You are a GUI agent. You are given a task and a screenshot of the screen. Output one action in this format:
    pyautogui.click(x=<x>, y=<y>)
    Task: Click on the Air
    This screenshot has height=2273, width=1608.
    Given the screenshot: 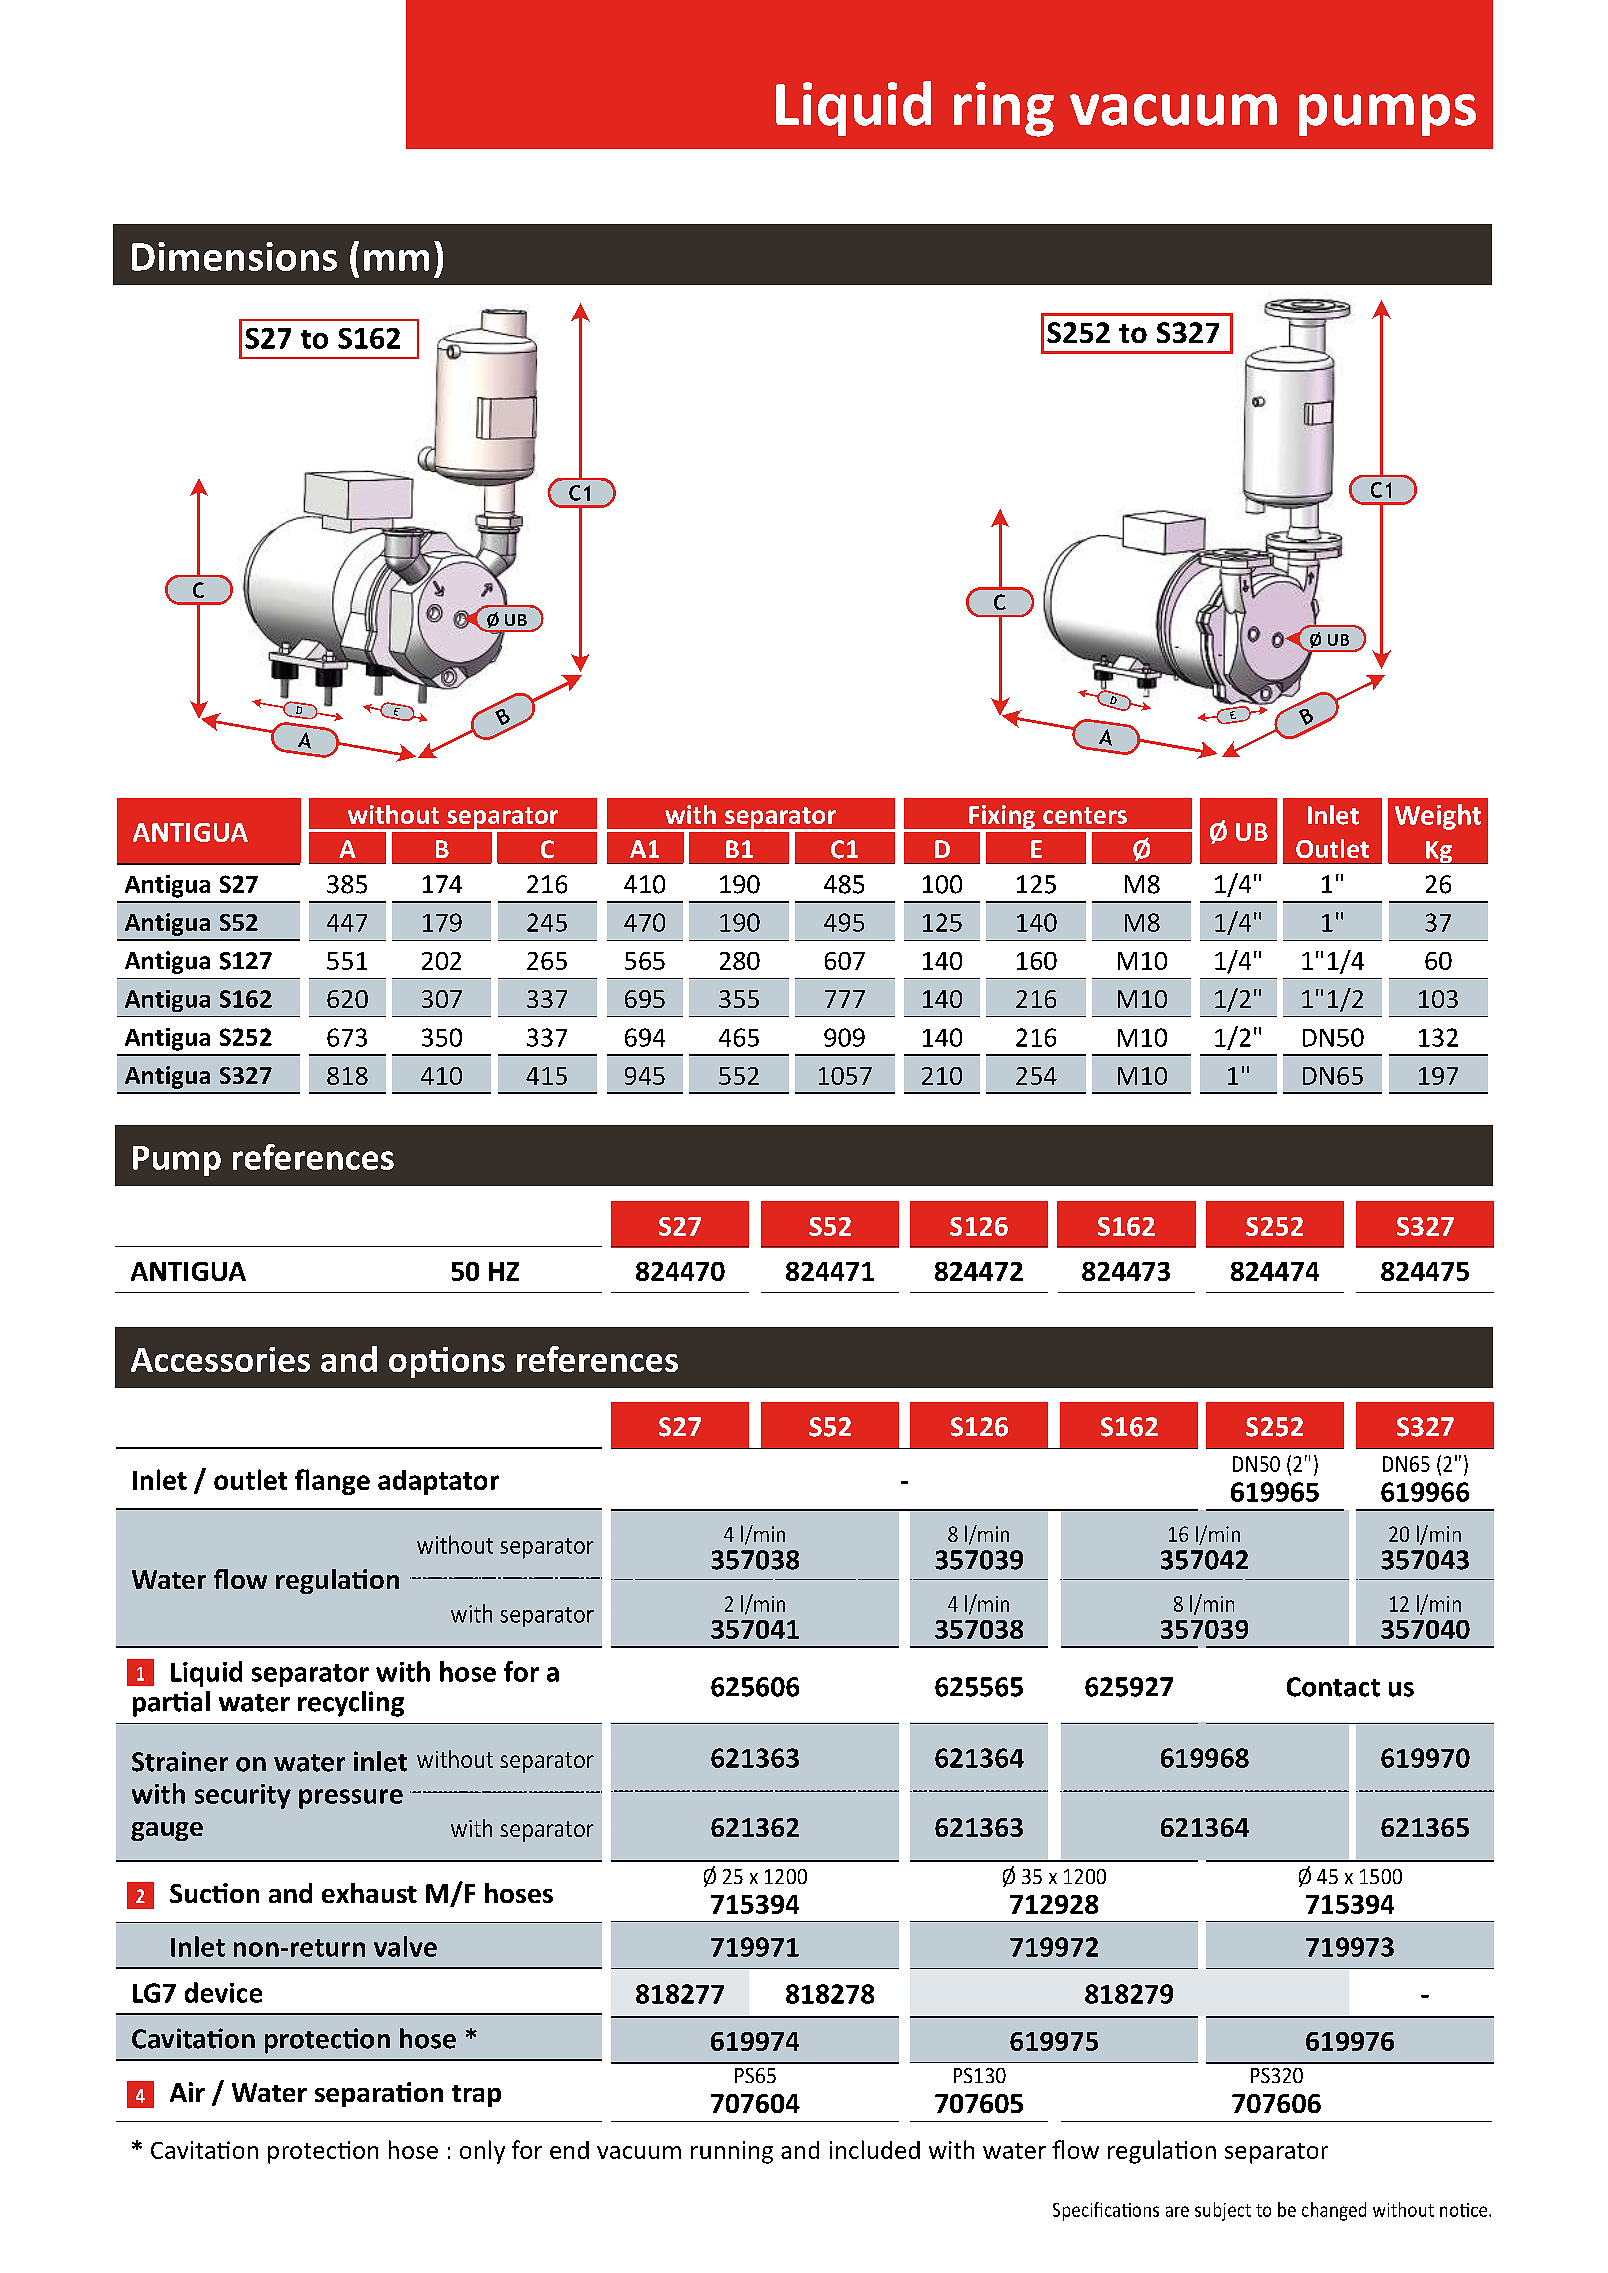 What is the action you would take?
    pyautogui.click(x=187, y=2092)
